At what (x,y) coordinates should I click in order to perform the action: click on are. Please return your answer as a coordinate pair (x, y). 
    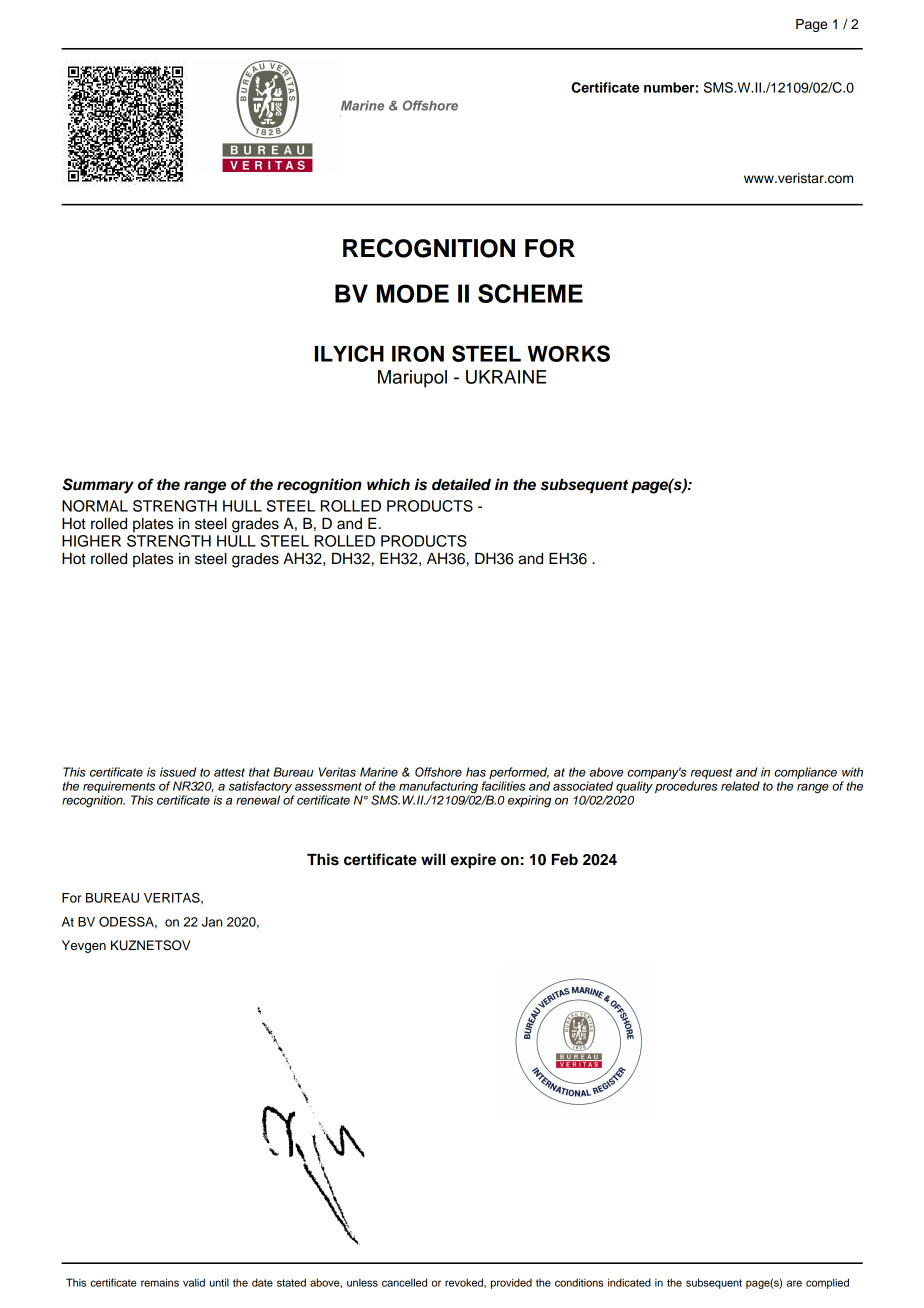
    Looking at the image, I should click on (794, 1283).
